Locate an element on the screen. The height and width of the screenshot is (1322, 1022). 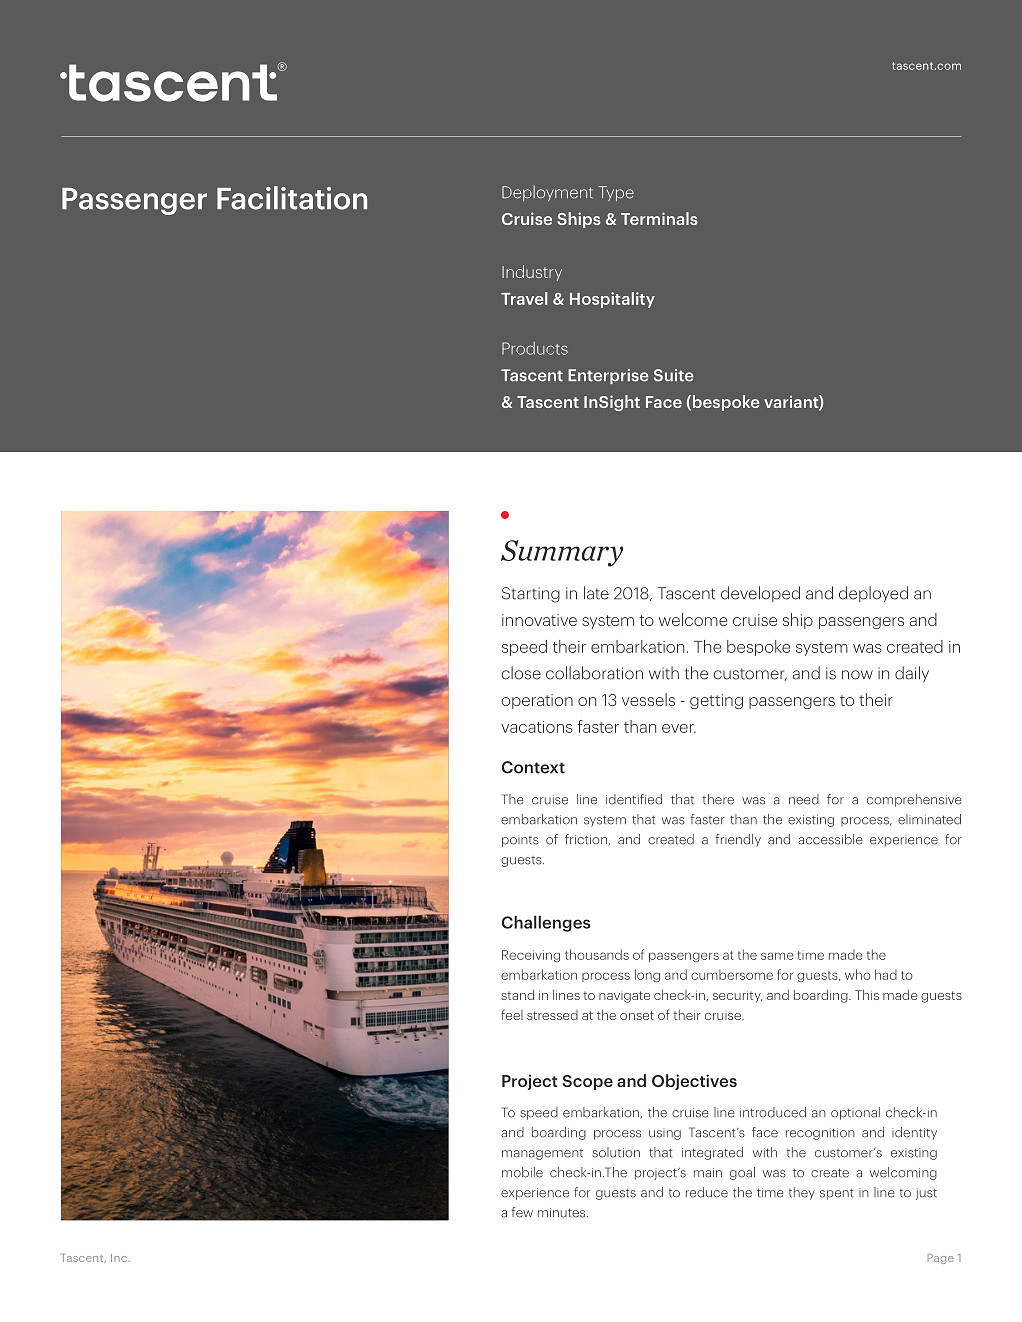
feel is located at coordinates (512, 1014).
